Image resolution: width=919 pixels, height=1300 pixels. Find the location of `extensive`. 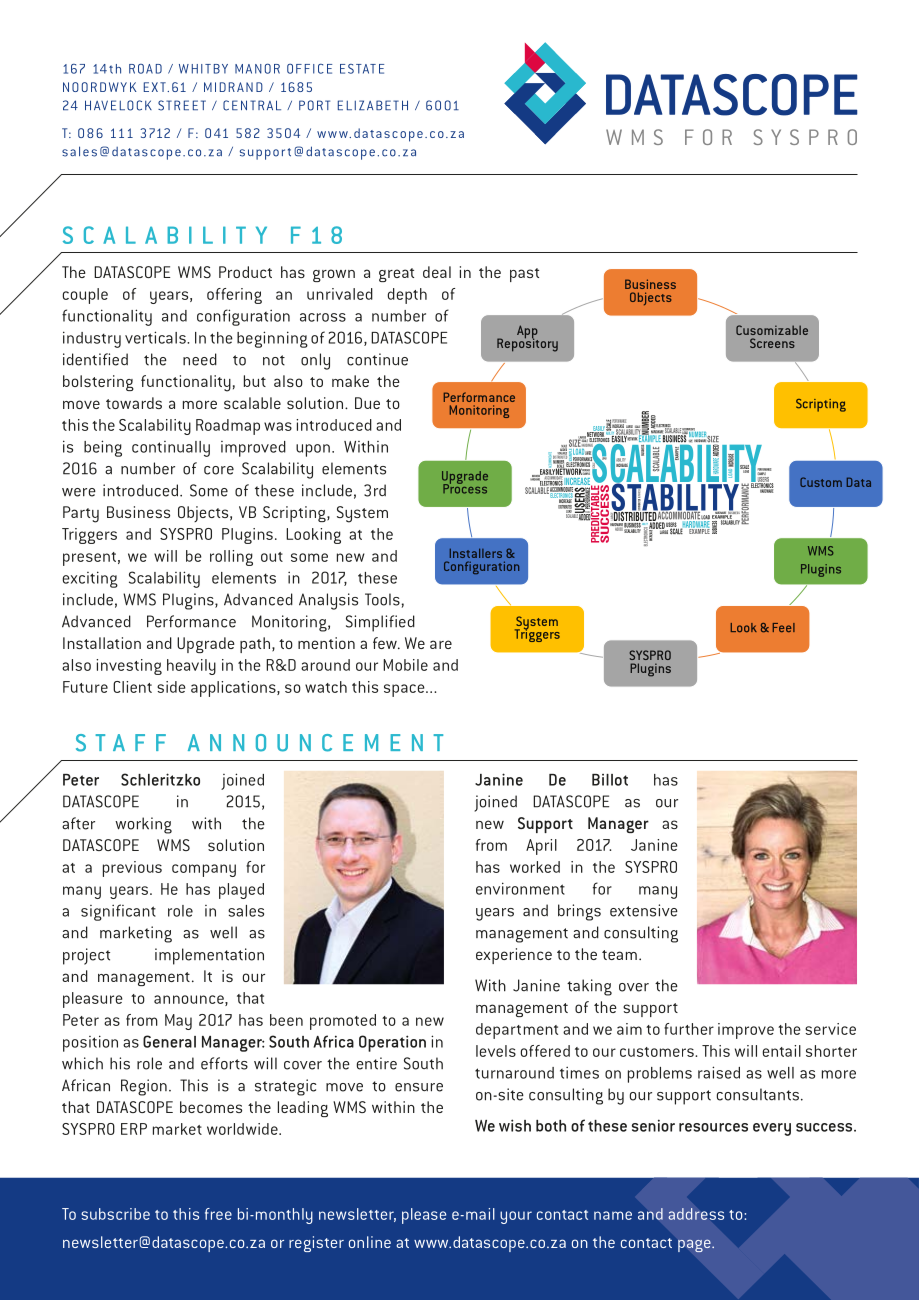

extensive is located at coordinates (644, 910).
